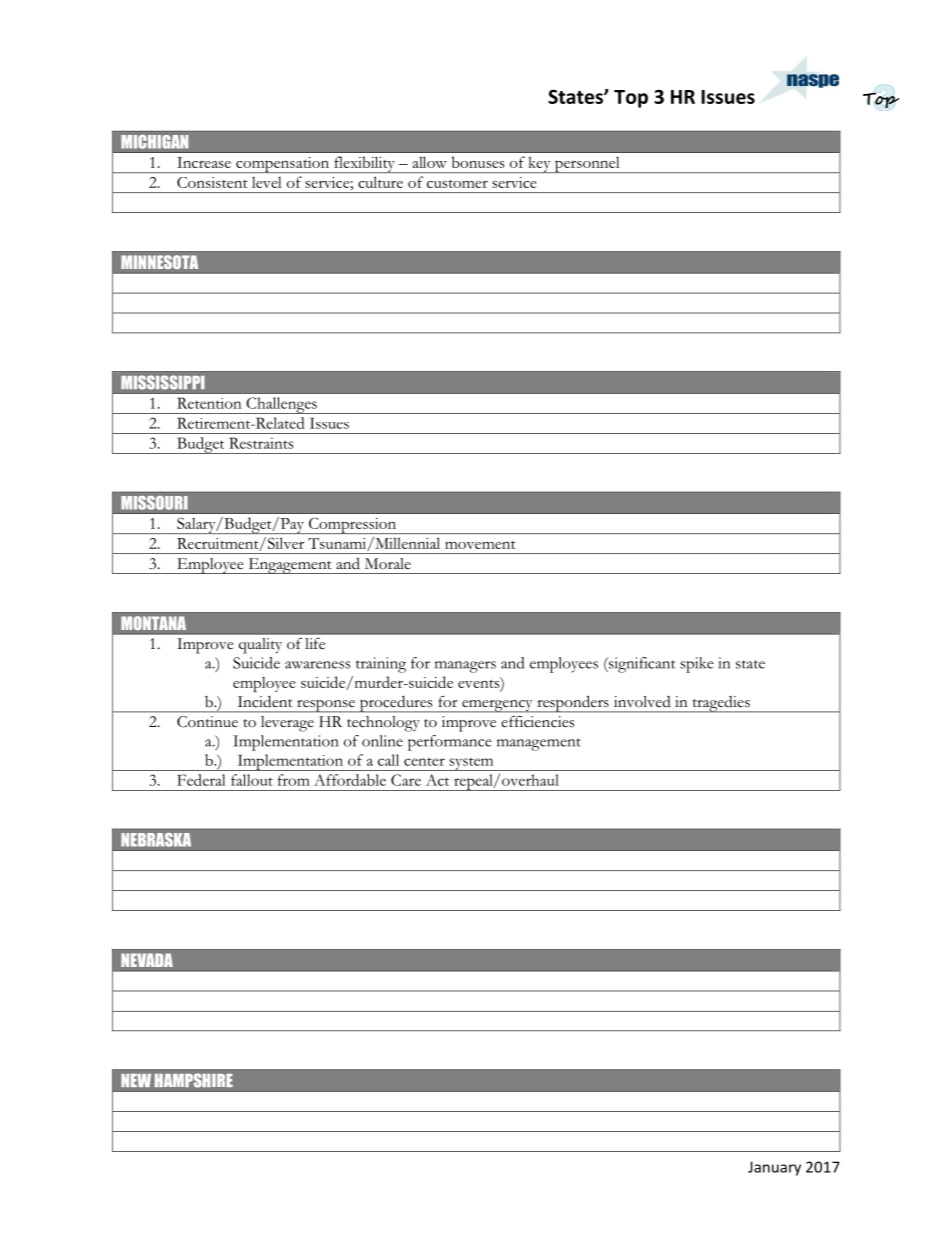  Describe the element at coordinates (697, 665) in the page. I see `spike` at that location.
